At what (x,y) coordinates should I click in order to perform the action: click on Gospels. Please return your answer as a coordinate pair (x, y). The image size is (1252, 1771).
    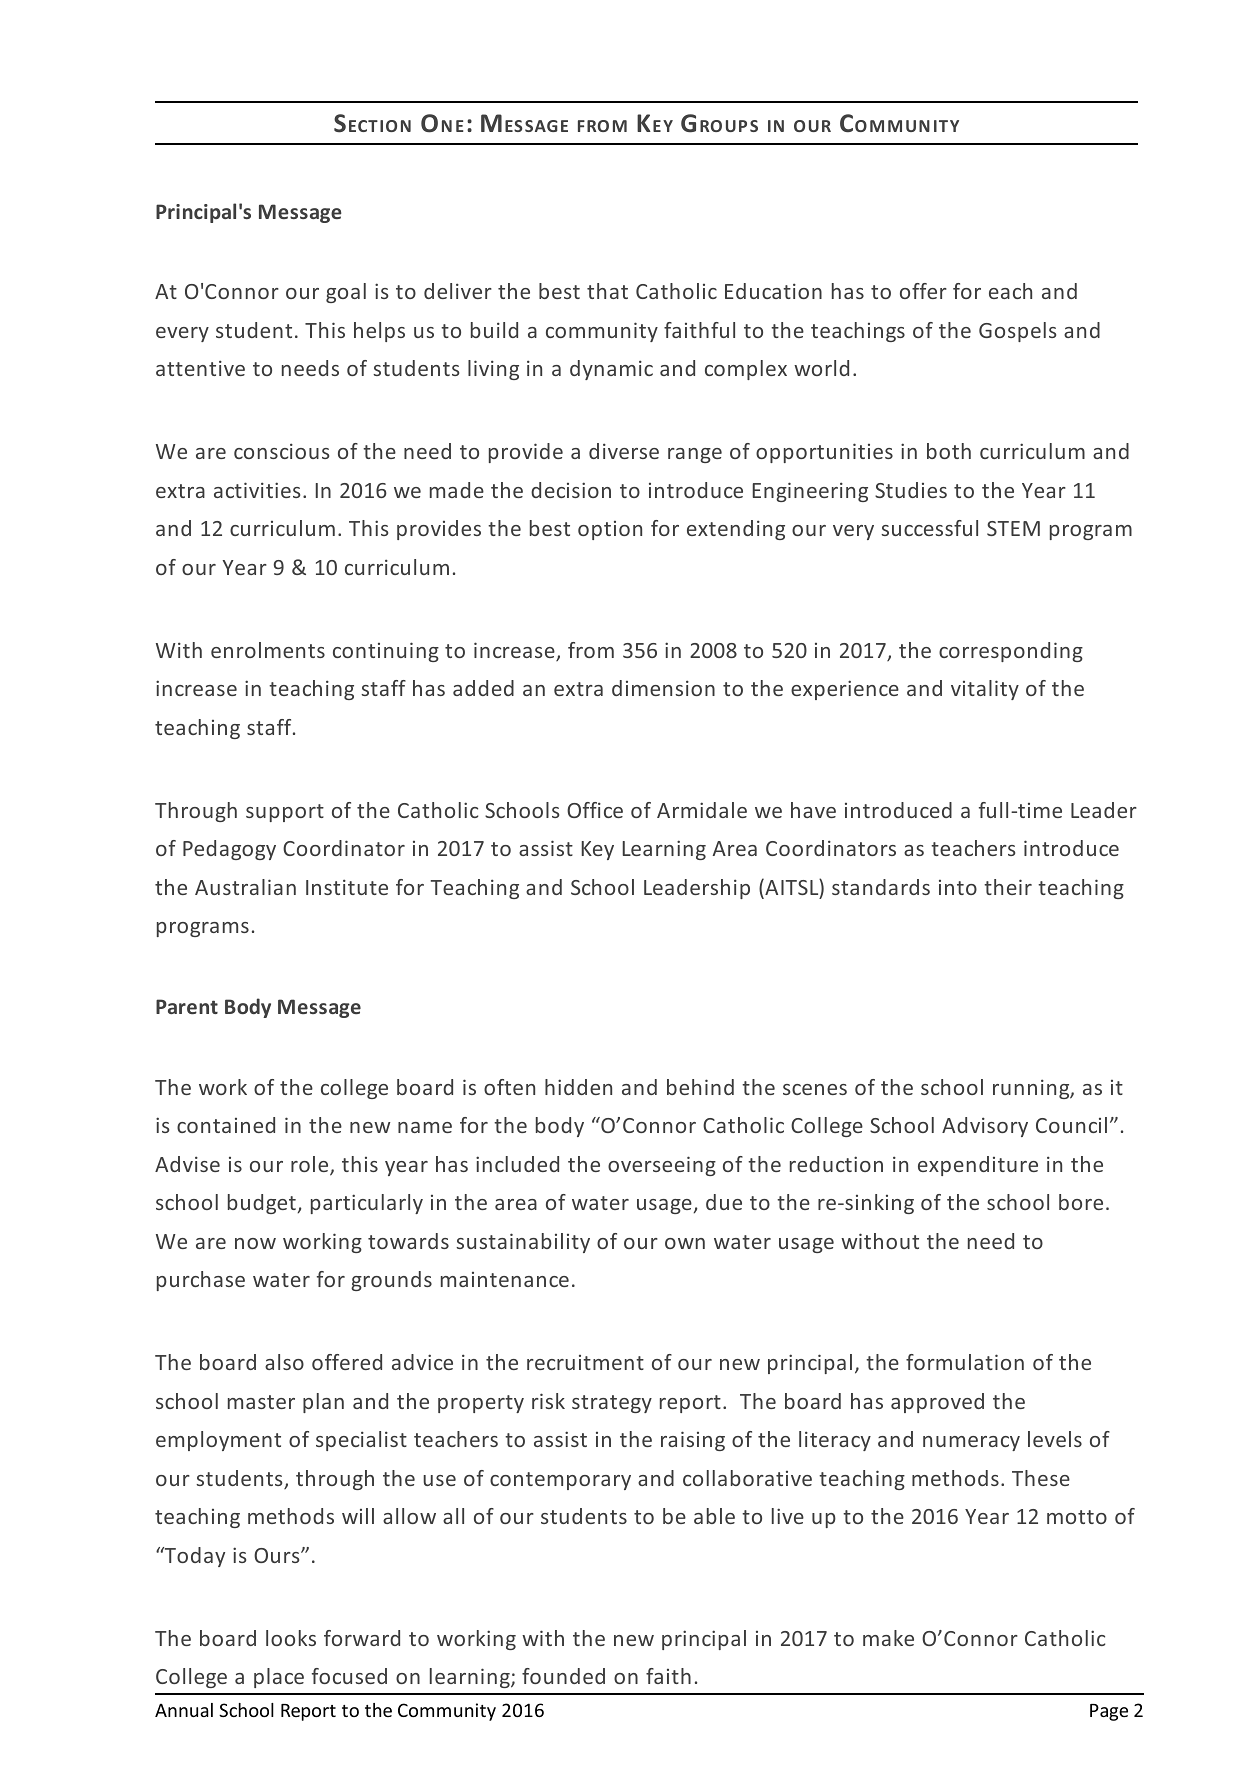
    Looking at the image, I should click on (1017, 332).
